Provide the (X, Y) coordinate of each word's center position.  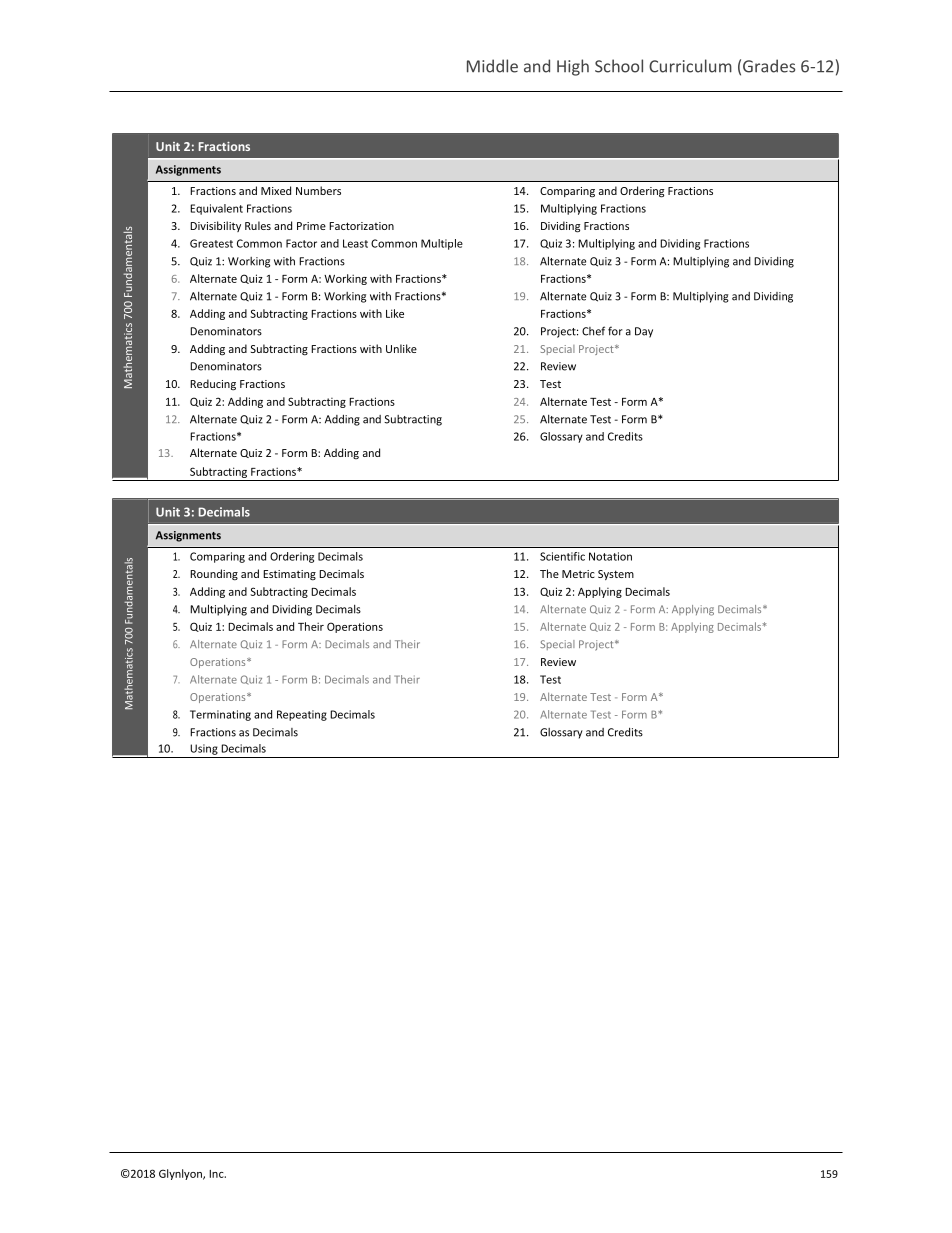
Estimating (289, 575)
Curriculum (690, 66)
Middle (492, 66)
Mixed (276, 190)
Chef (593, 331)
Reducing (213, 385)
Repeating (302, 715)
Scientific (562, 556)
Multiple (442, 244)
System (616, 575)
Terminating (220, 715)
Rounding (214, 575)
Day (644, 332)
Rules (258, 225)
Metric (578, 574)
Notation (610, 556)
